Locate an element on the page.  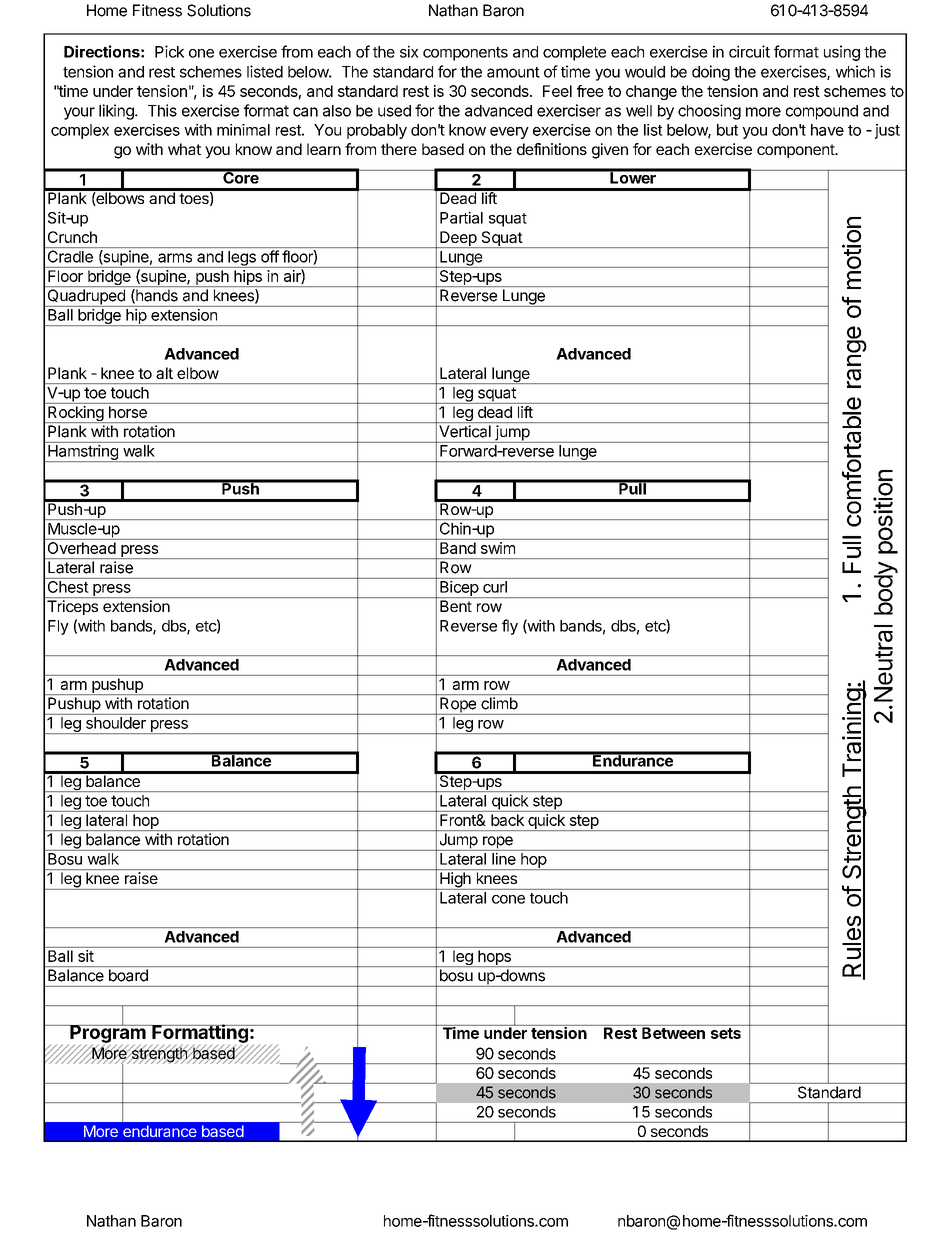
Pick is located at coordinates (169, 51).
